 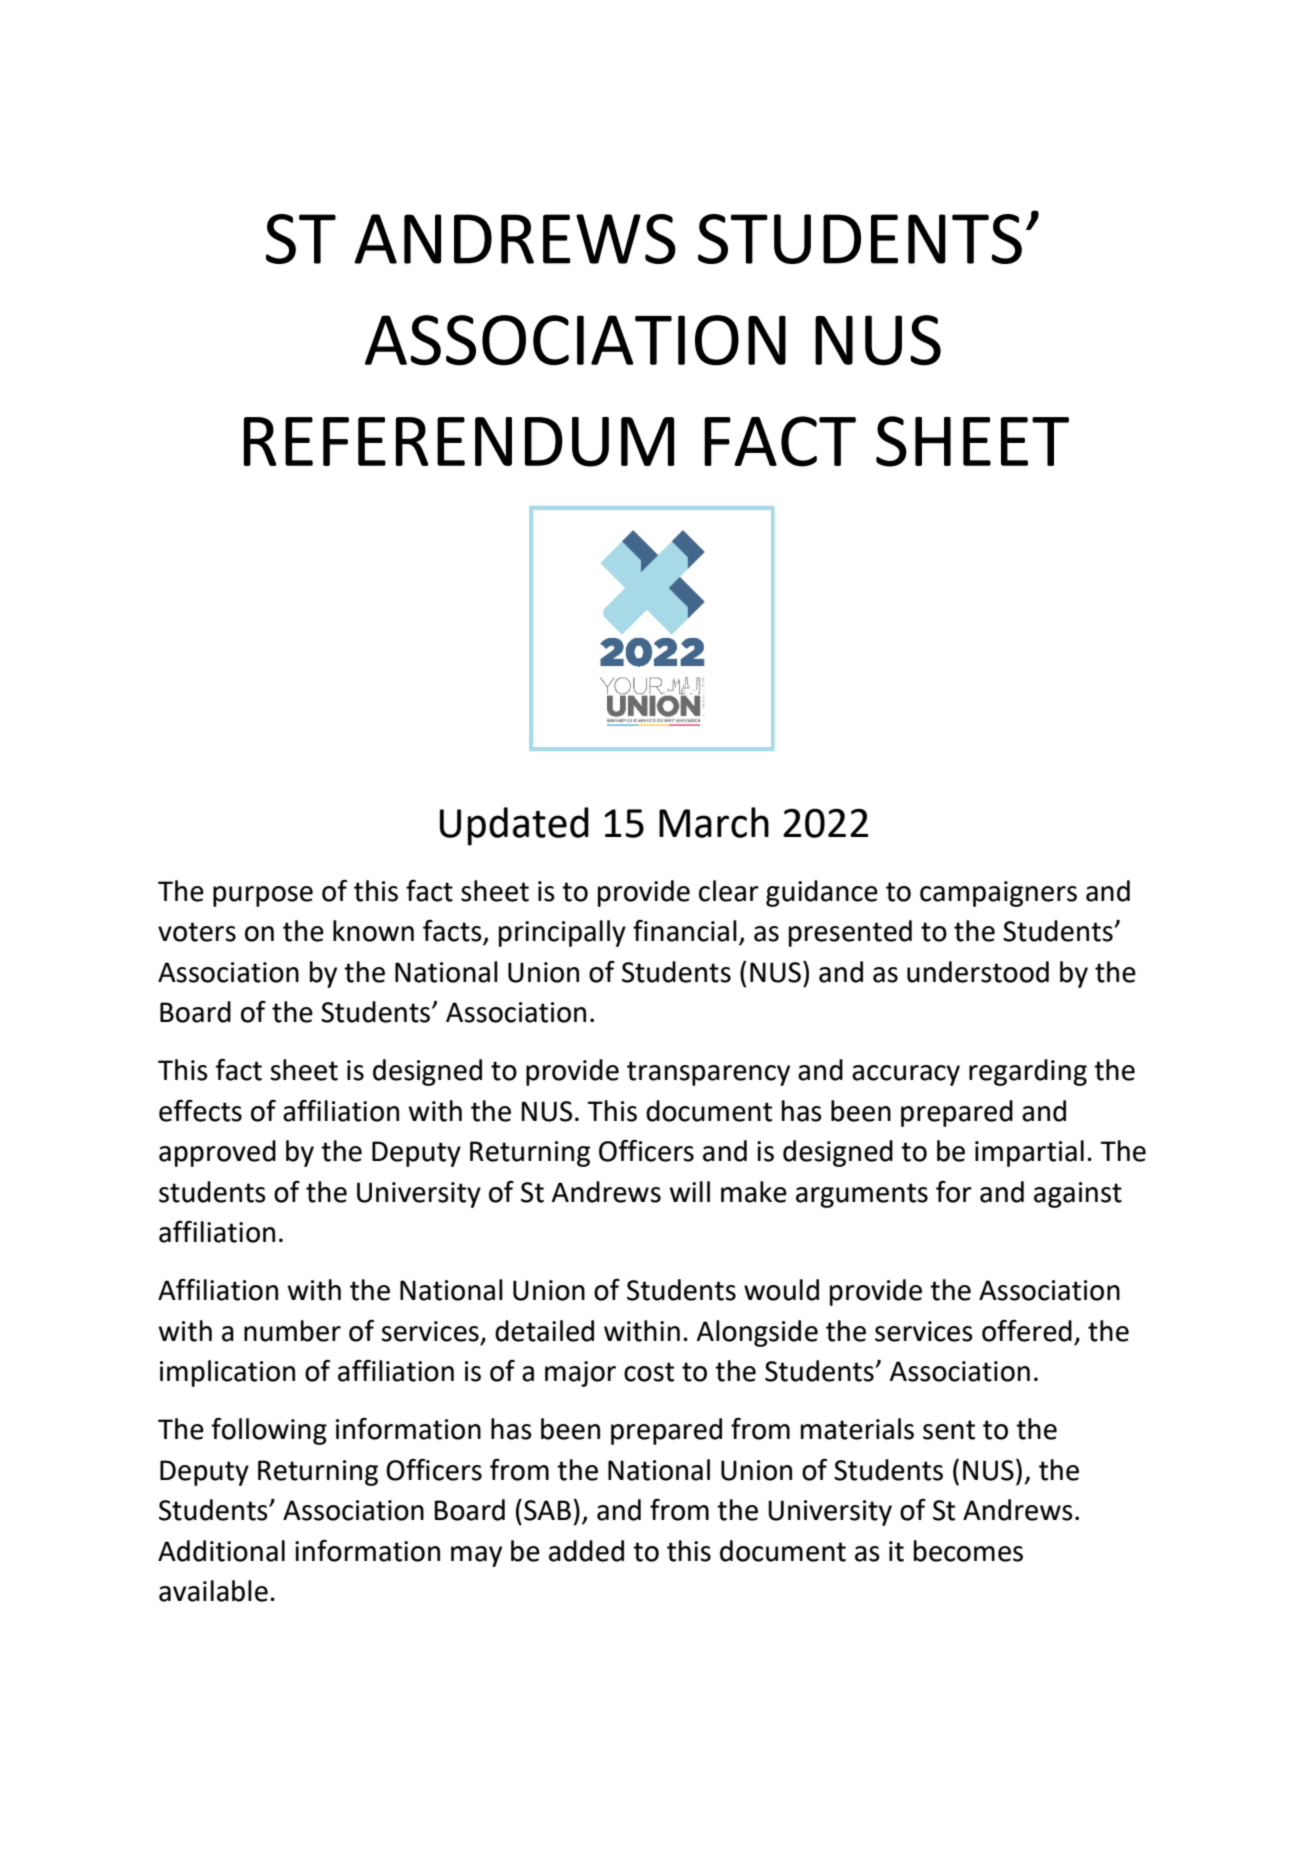 I want to click on March, so click(x=714, y=822).
